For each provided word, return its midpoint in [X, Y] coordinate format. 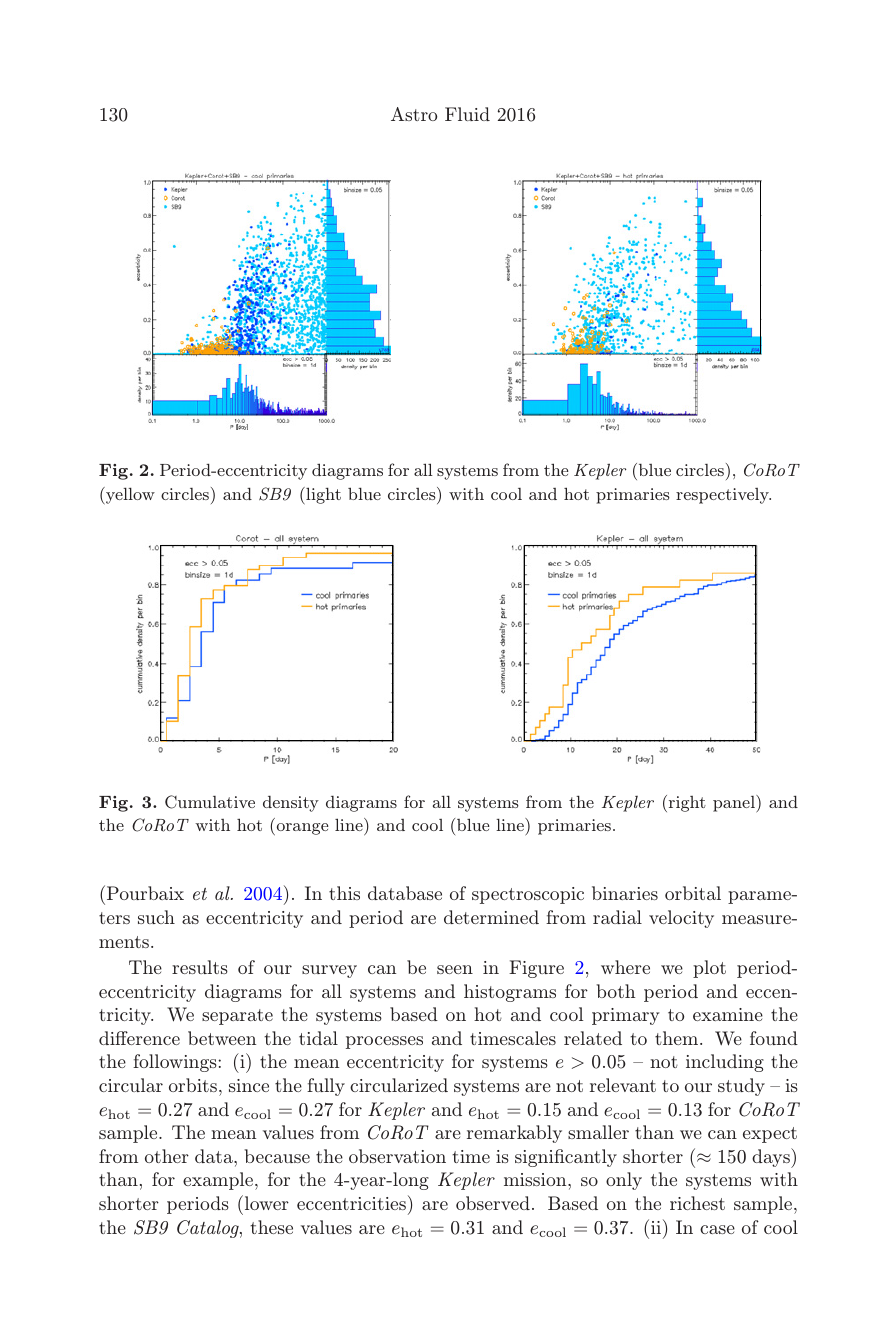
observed [493, 1203]
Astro [414, 114]
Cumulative [210, 802]
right [686, 803]
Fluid [467, 114]
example [219, 1181]
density [291, 804]
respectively [723, 496]
